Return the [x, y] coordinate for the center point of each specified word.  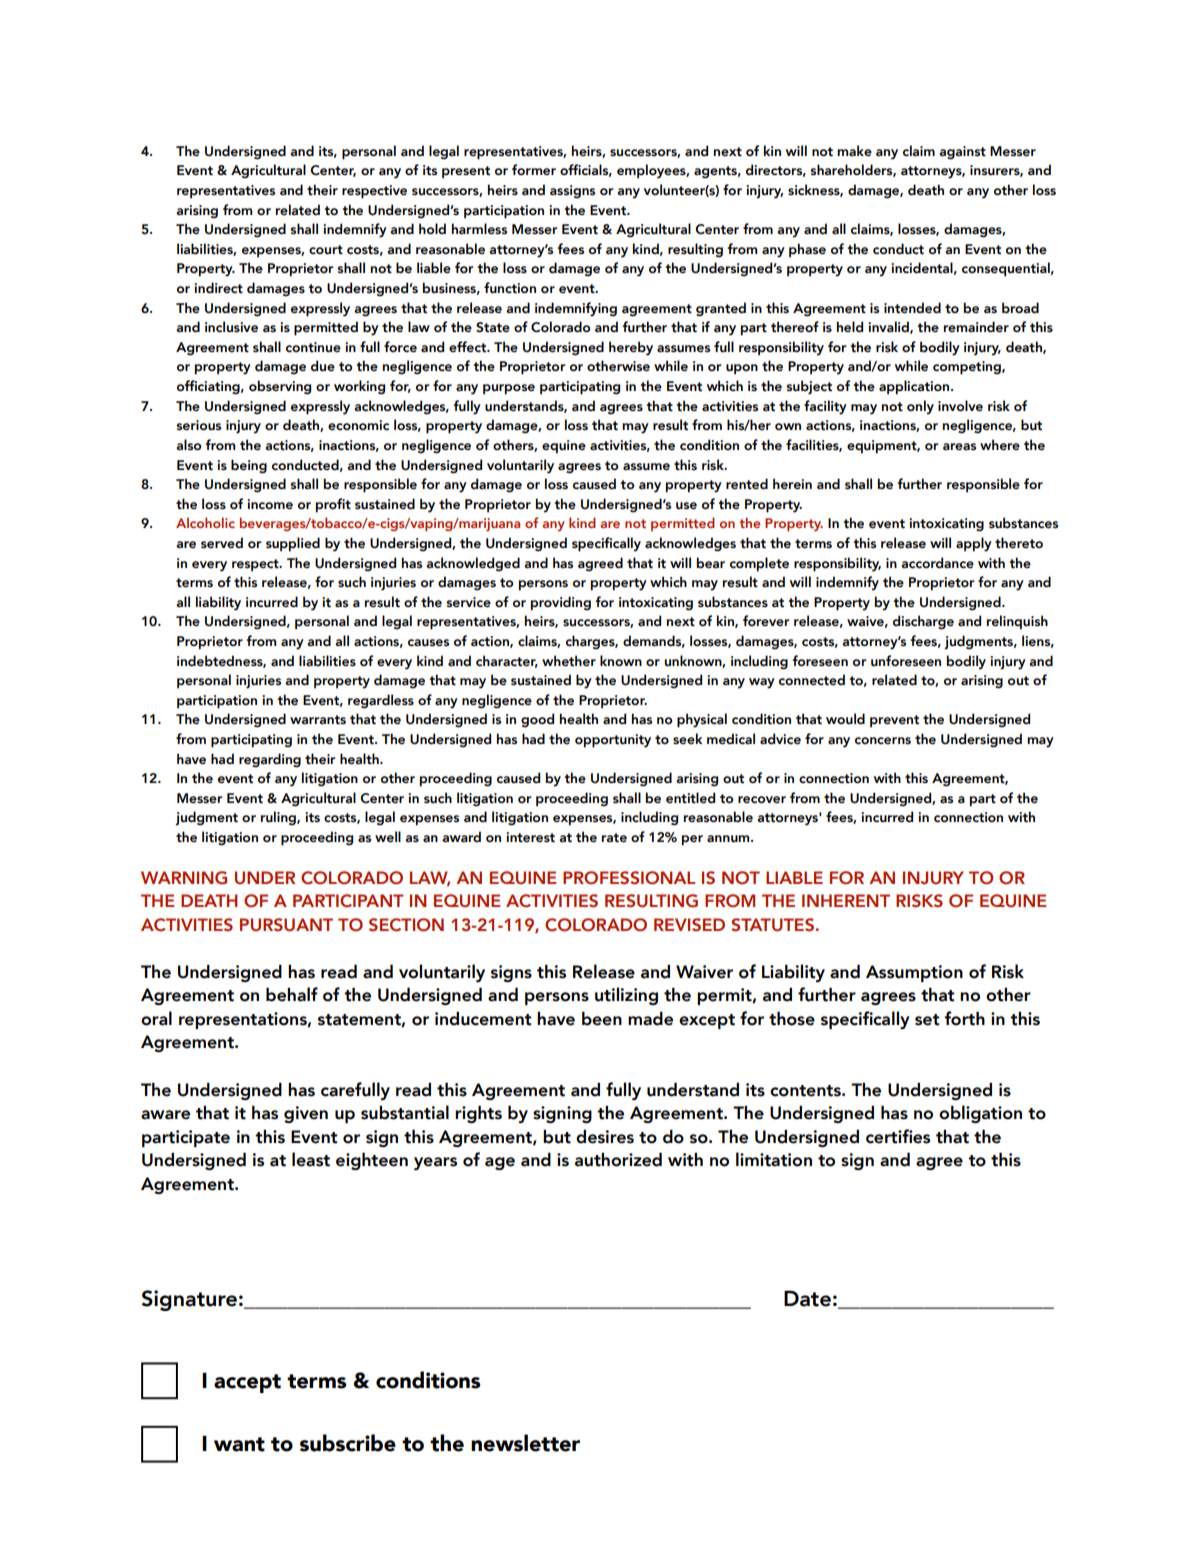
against [962, 153]
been [602, 1018]
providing [561, 603]
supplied [293, 544]
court [326, 250]
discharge [923, 622]
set [927, 1020]
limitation [774, 1159]
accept [247, 1383]
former [534, 170]
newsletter [525, 1443]
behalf [292, 994]
